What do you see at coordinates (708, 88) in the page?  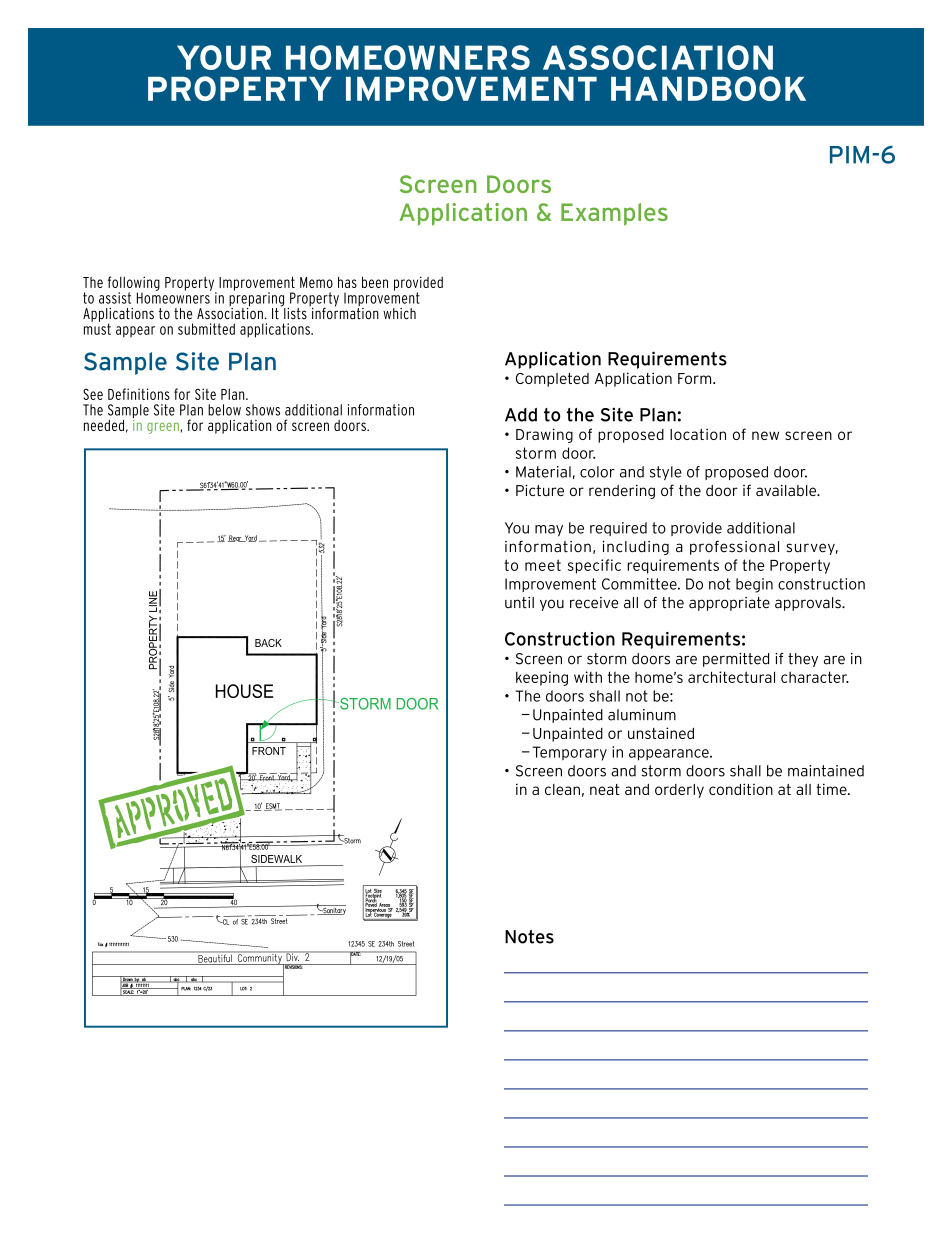 I see `Handbook` at bounding box center [708, 88].
